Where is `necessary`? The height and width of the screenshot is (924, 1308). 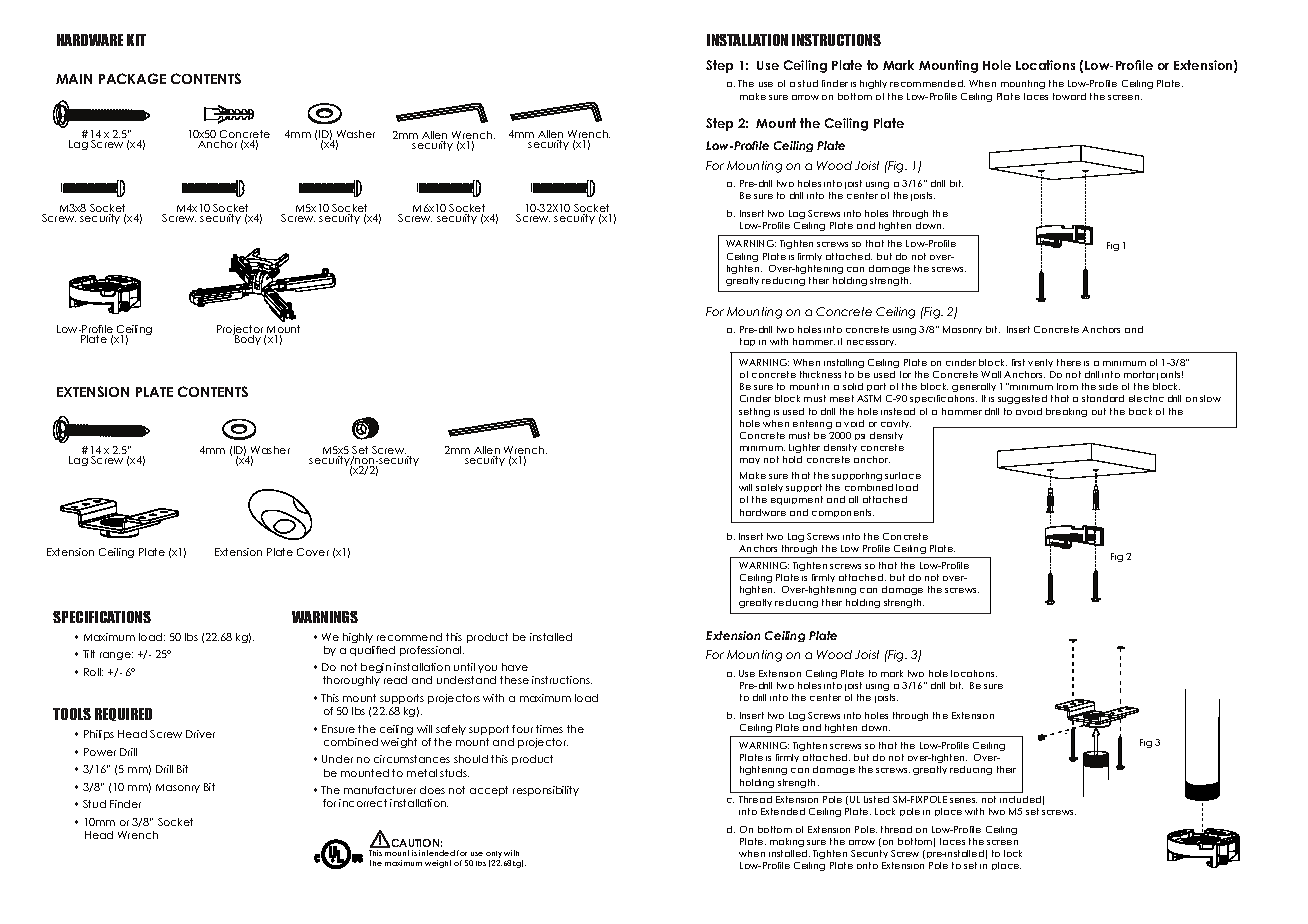
necessary is located at coordinates (871, 343).
